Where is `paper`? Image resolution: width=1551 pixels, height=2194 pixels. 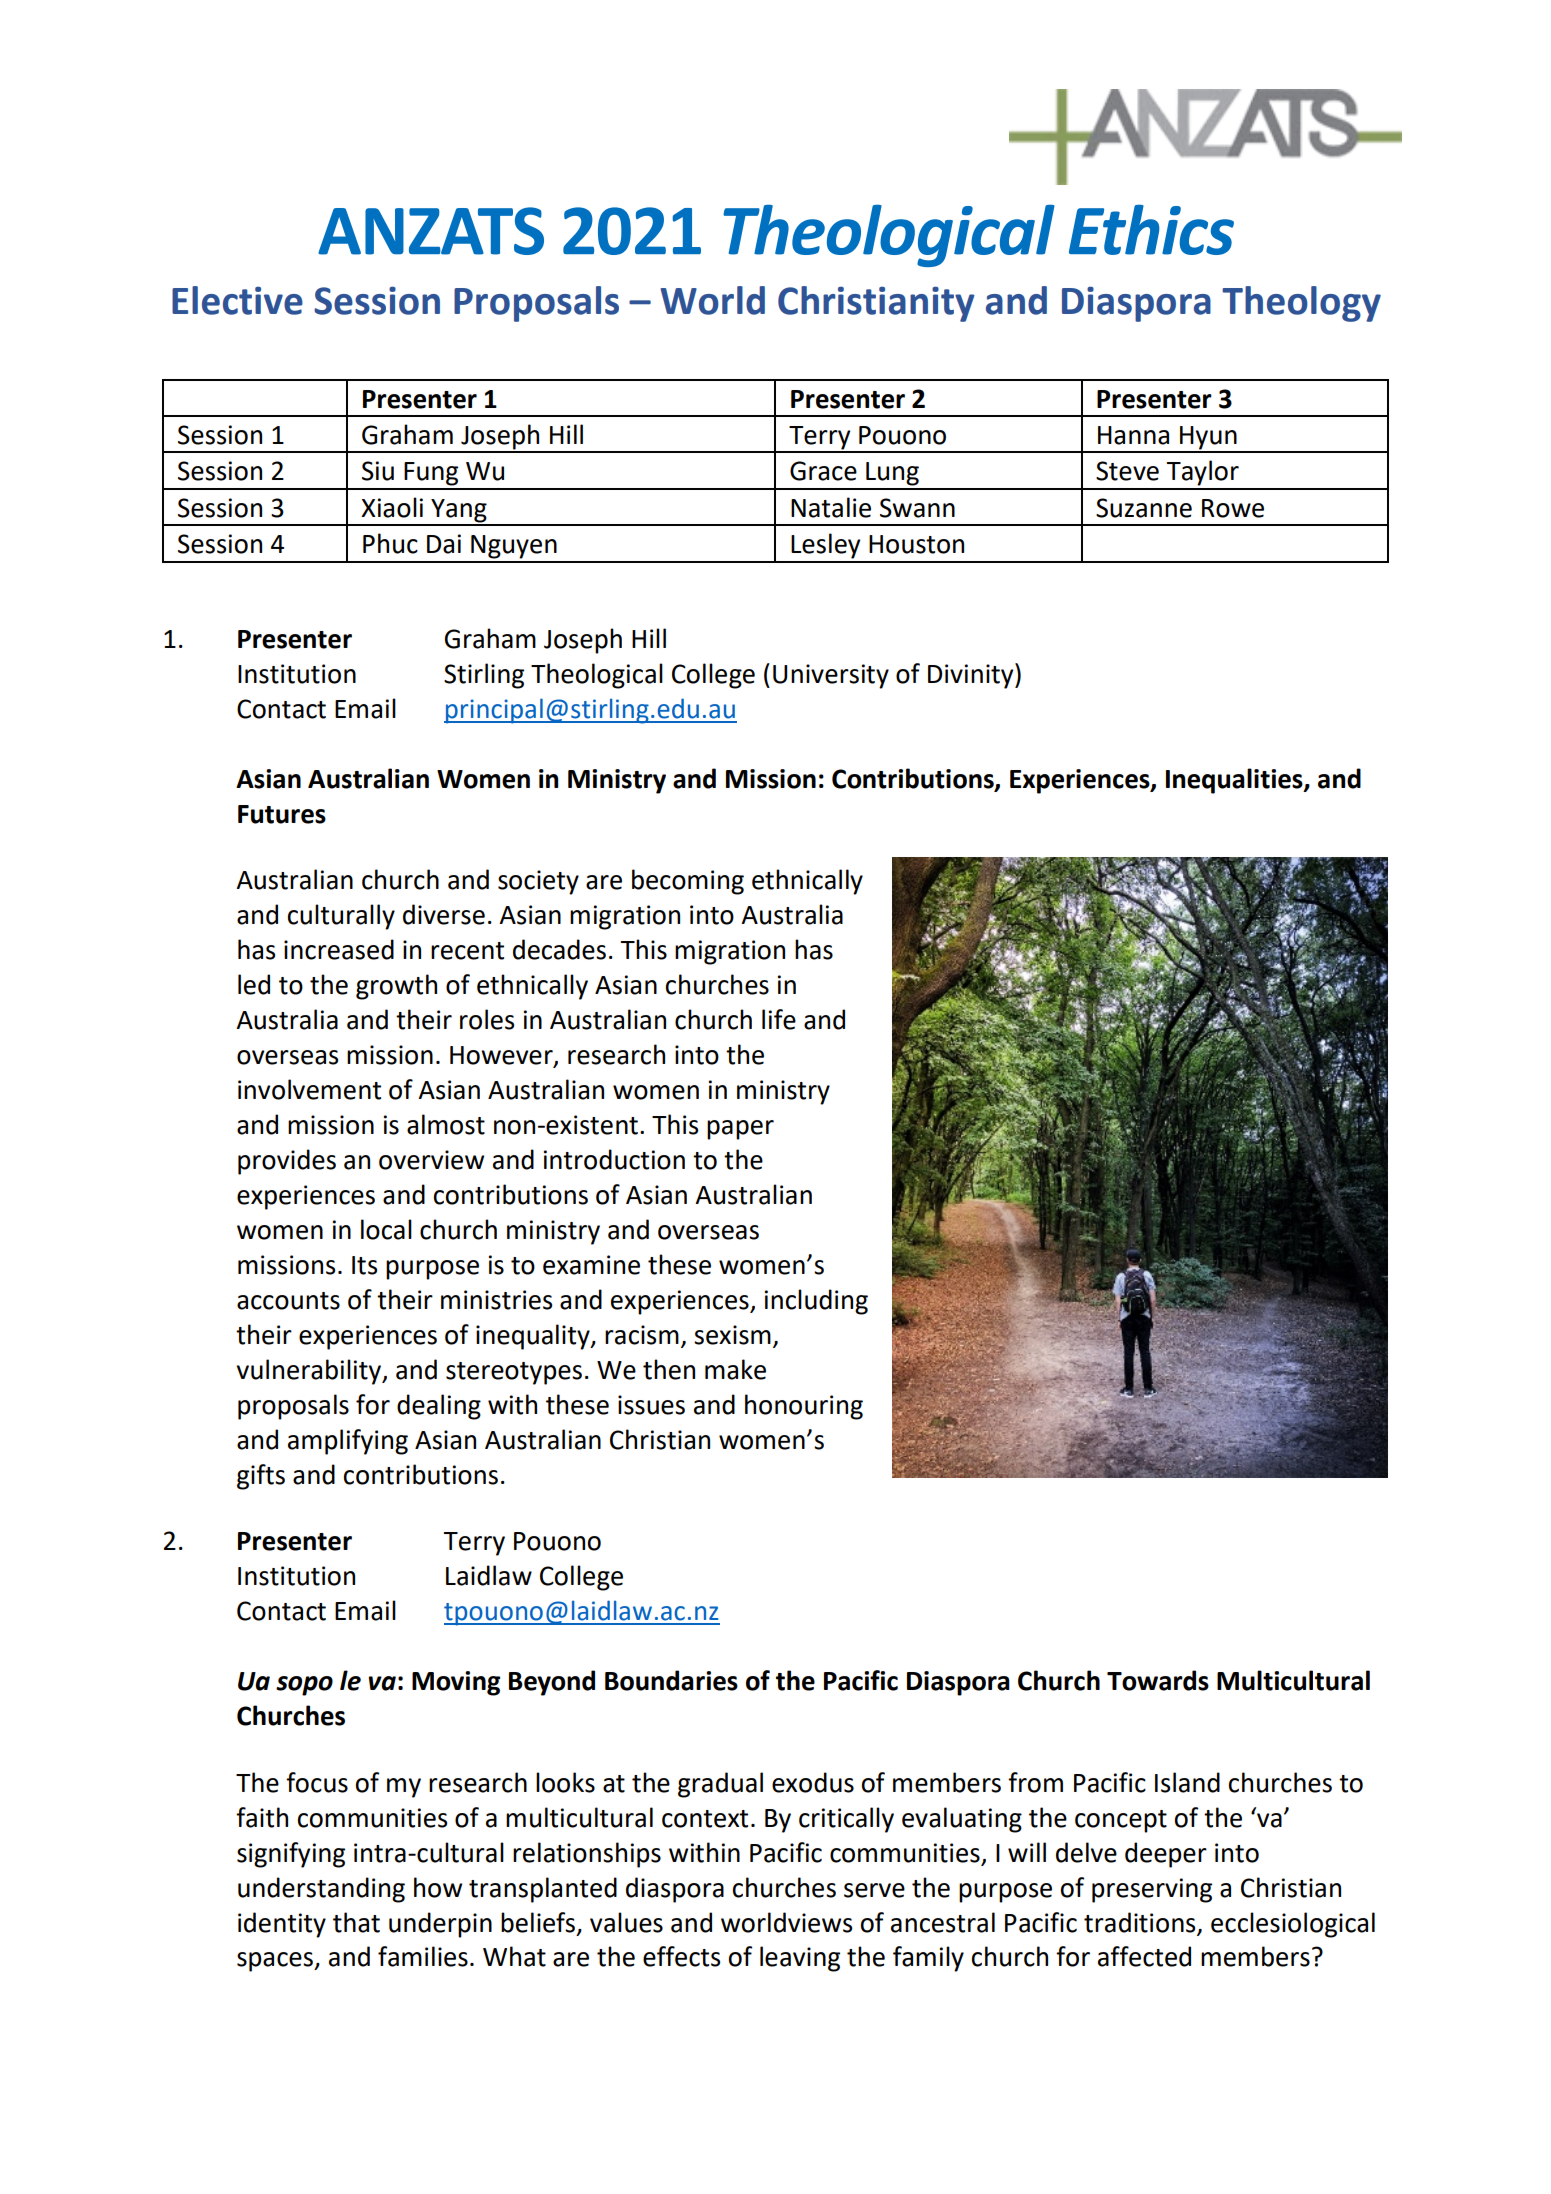 paper is located at coordinates (740, 1130).
